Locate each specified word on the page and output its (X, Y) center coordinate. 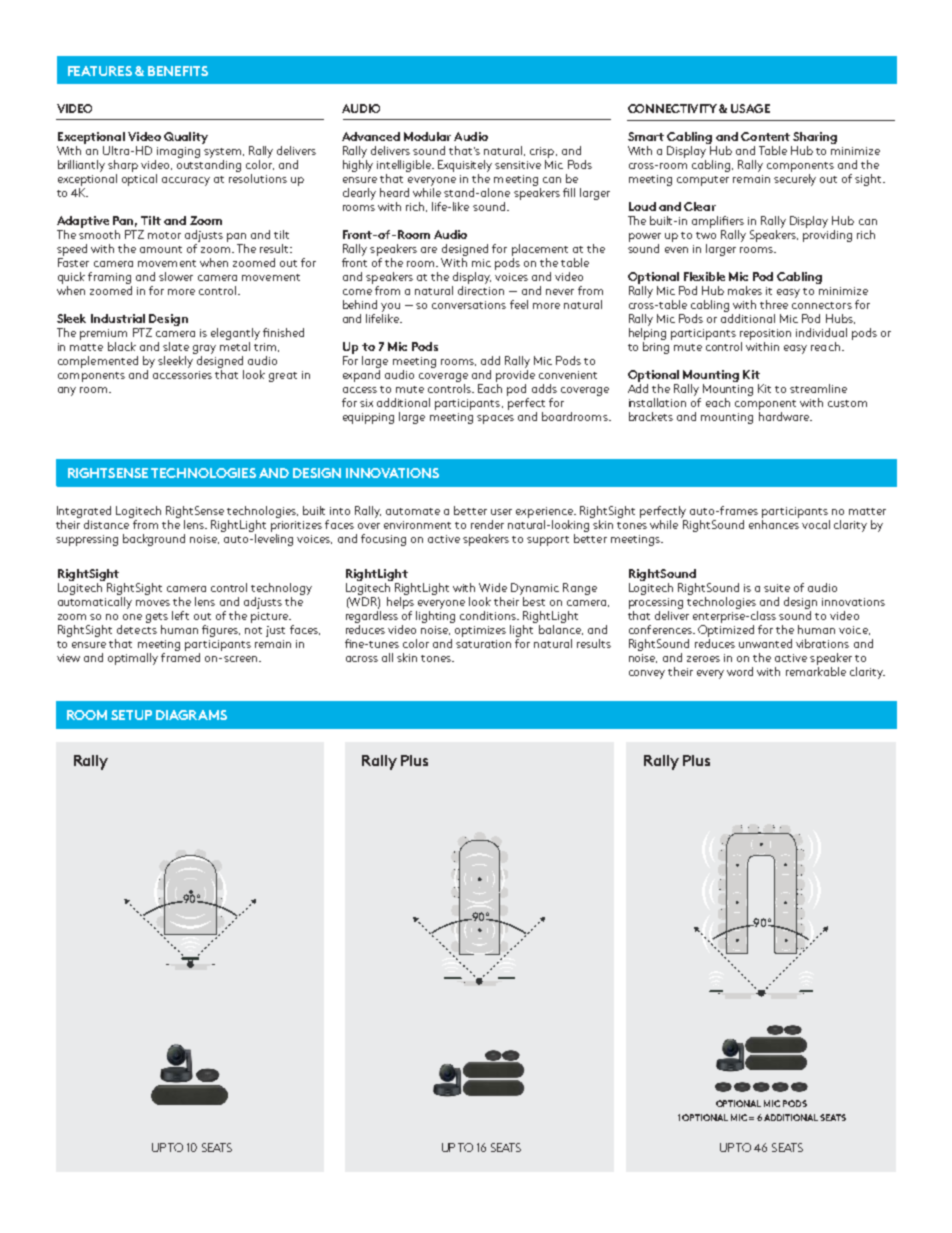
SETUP (131, 715)
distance (108, 523)
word (740, 671)
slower (176, 276)
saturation (483, 644)
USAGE (750, 108)
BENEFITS (178, 71)
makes (745, 290)
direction (481, 289)
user (501, 512)
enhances (774, 523)
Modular (427, 136)
